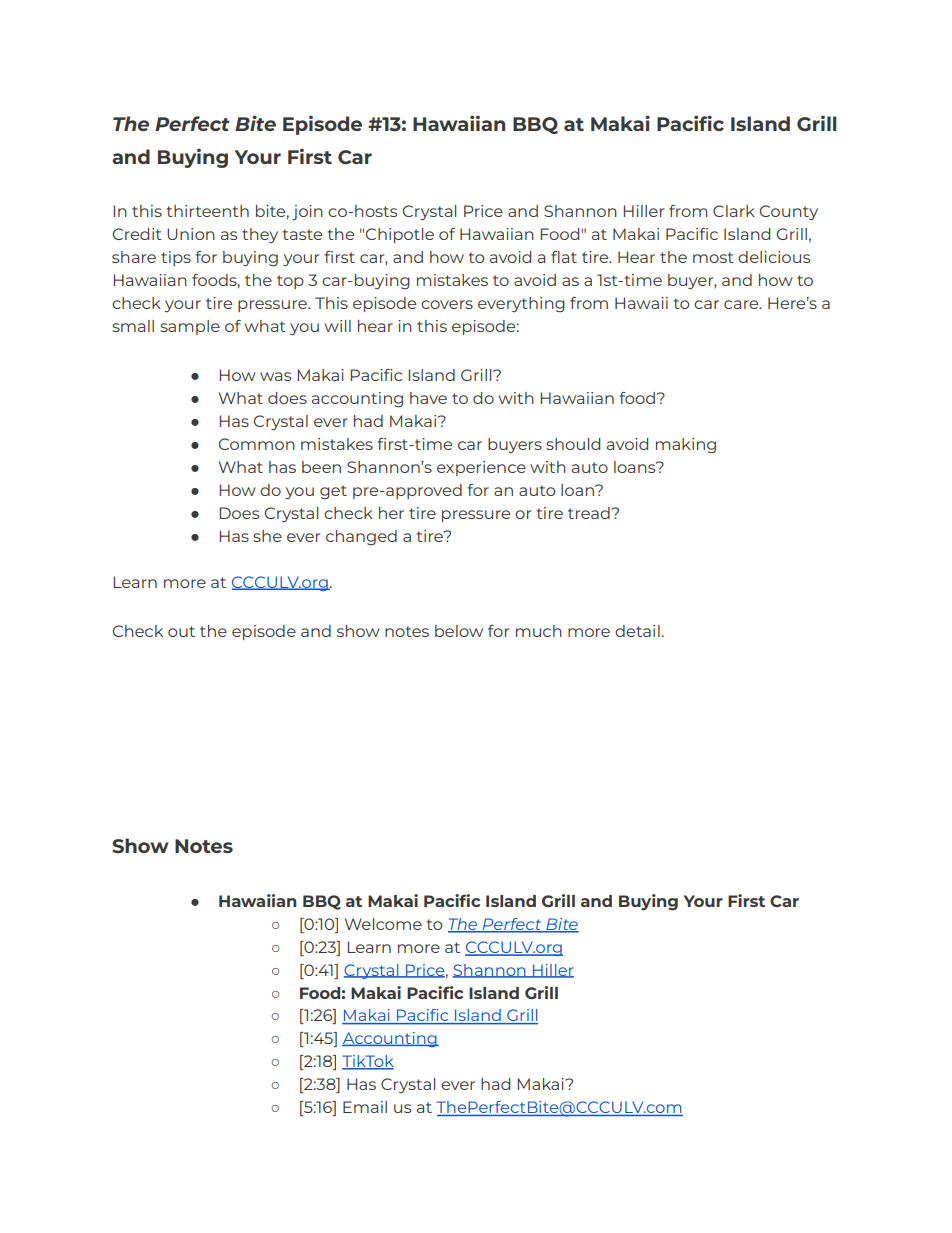  Describe the element at coordinates (637, 631) in the screenshot. I see `detail` at that location.
